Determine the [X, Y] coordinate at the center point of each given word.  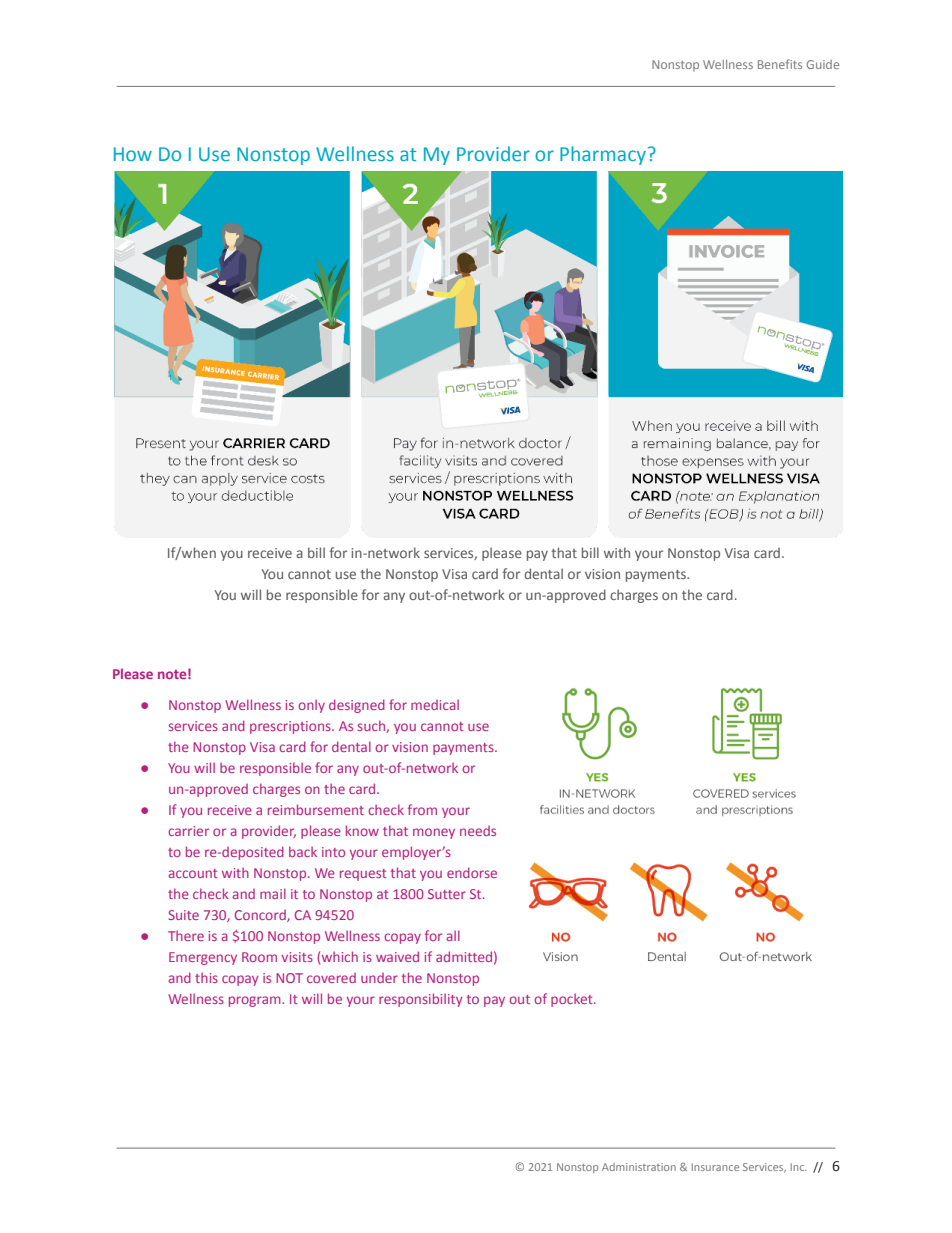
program [256, 1001]
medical [435, 705]
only [311, 706]
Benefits [780, 64]
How [133, 154]
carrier [188, 831]
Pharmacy [604, 155]
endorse [472, 872]
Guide [822, 64]
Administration [639, 1167]
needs [478, 831]
